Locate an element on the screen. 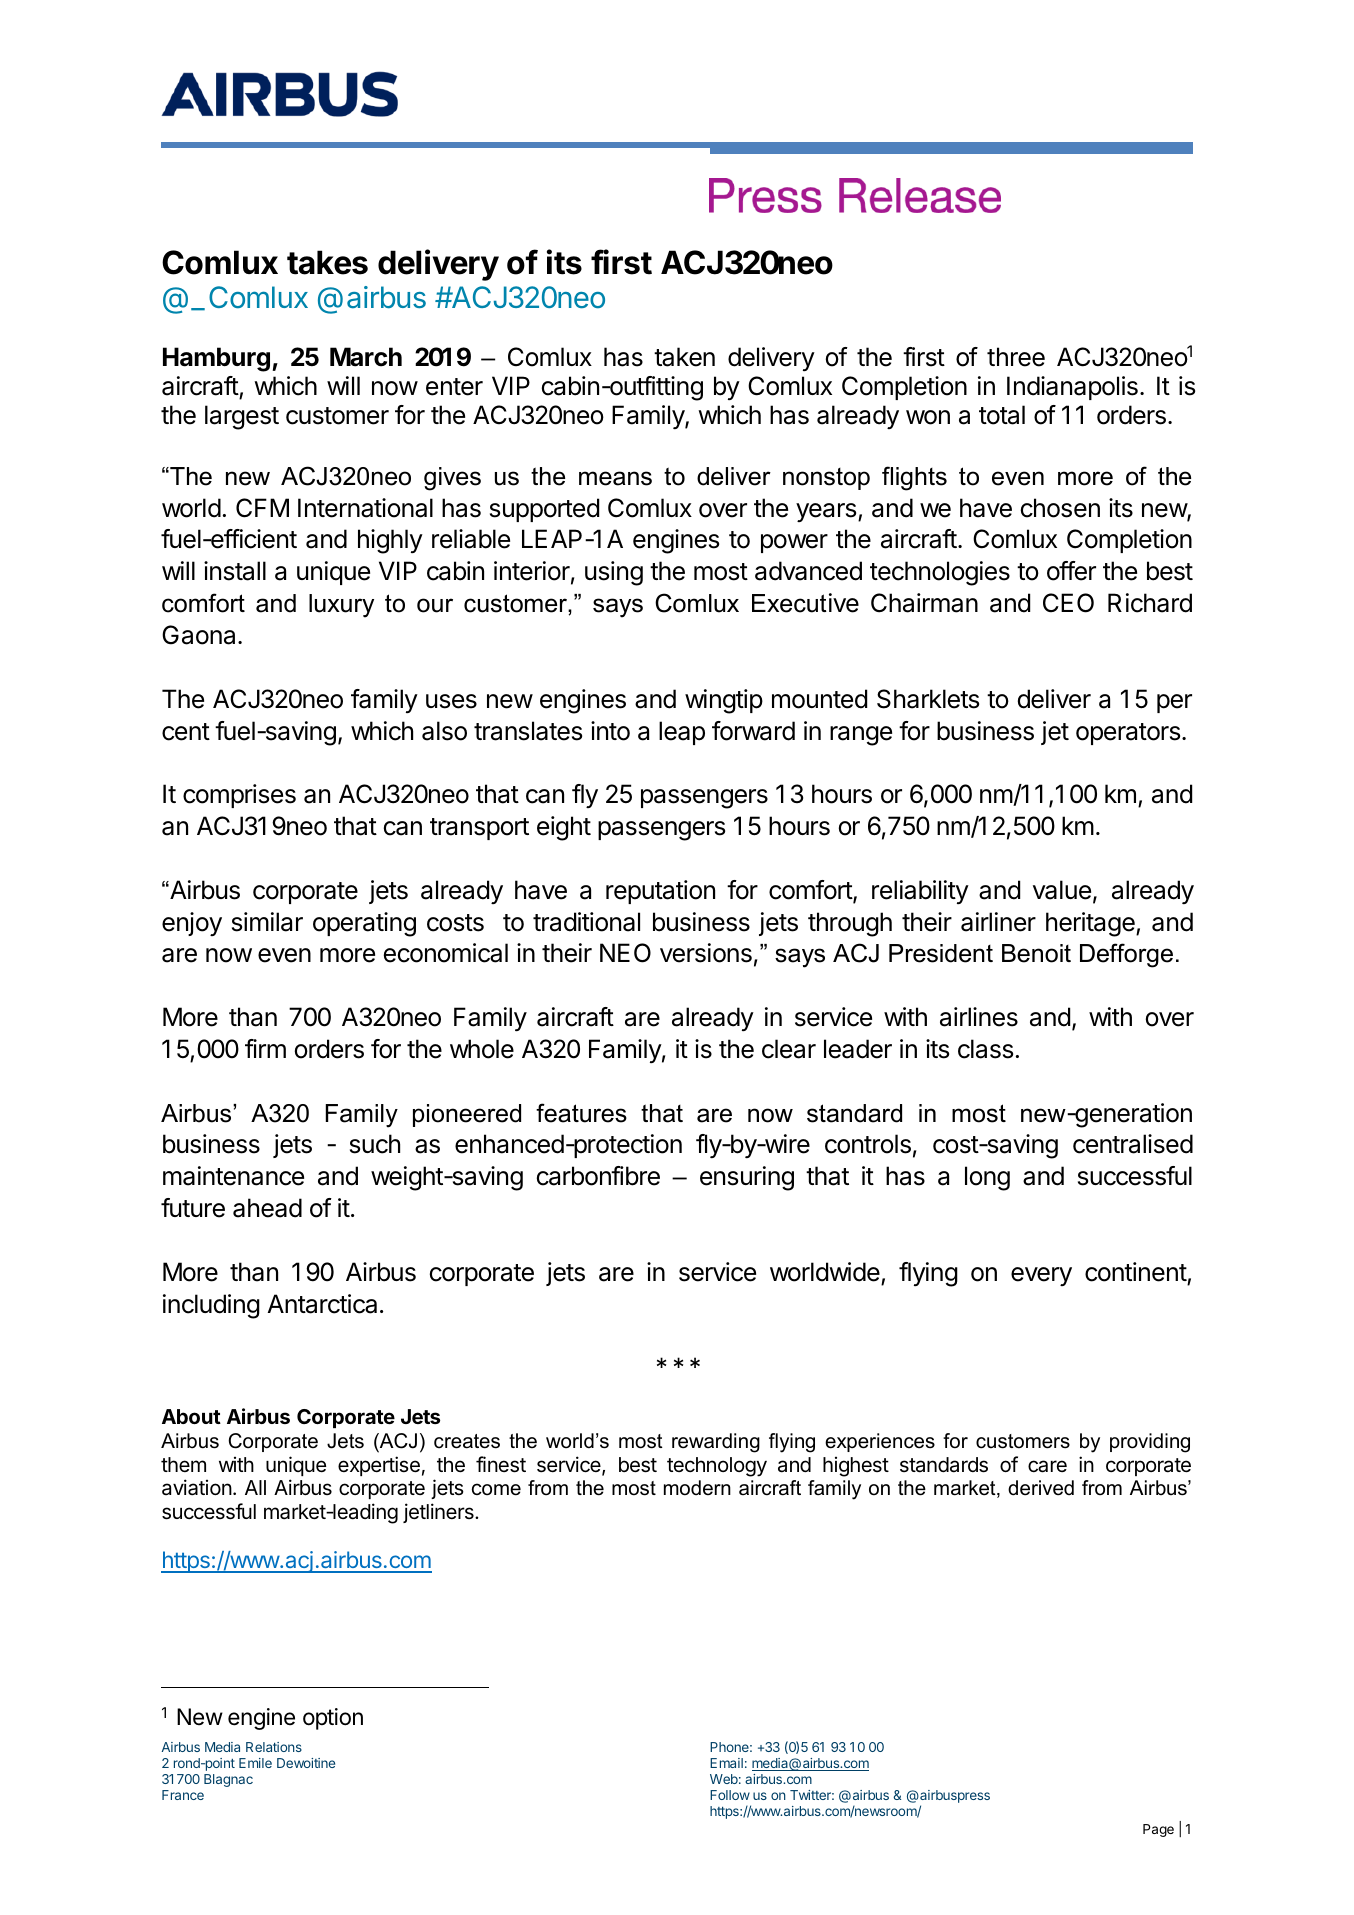 This screenshot has height=1915, width=1354. luxury is located at coordinates (341, 606).
